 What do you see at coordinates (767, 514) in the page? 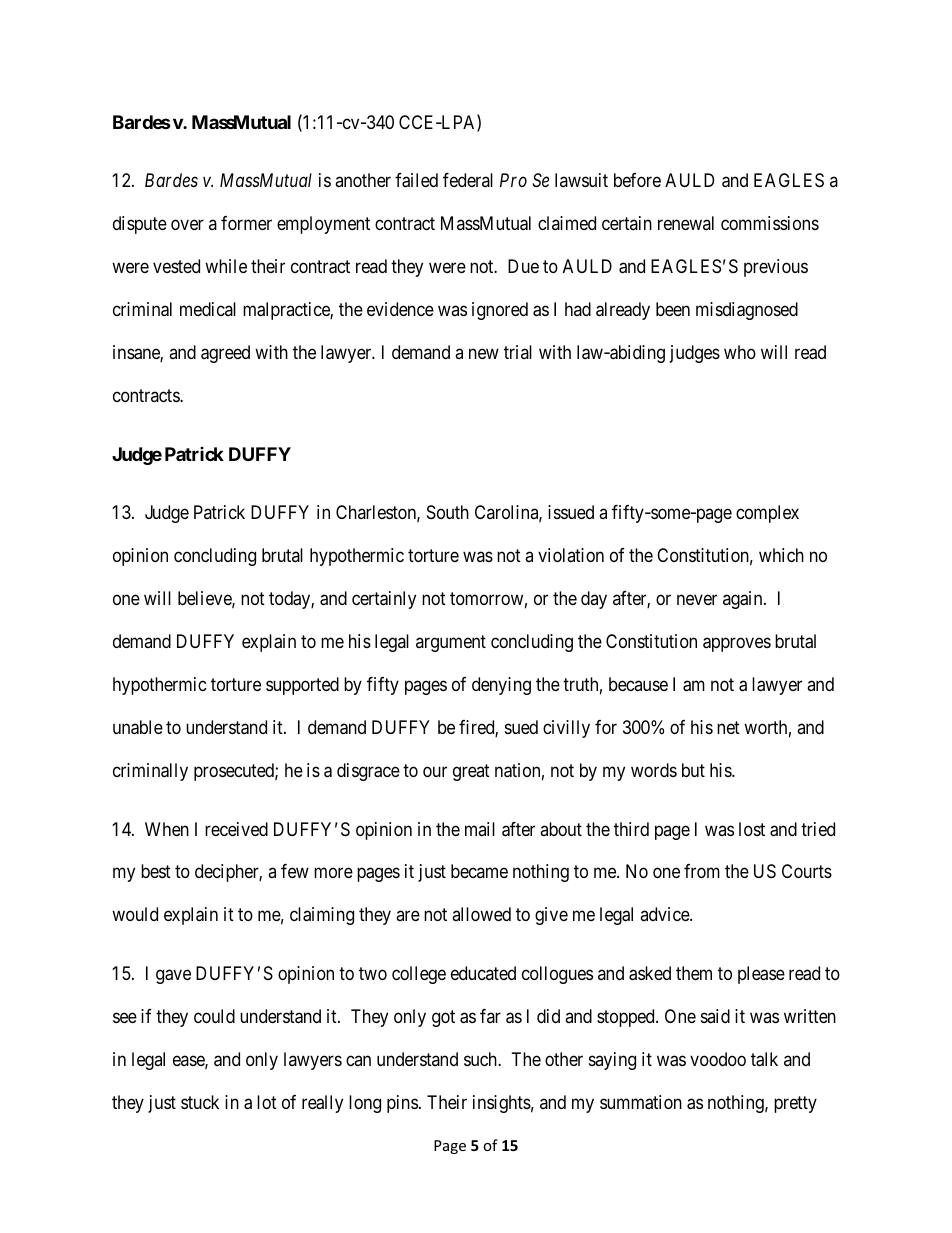
I see `complex` at bounding box center [767, 514].
